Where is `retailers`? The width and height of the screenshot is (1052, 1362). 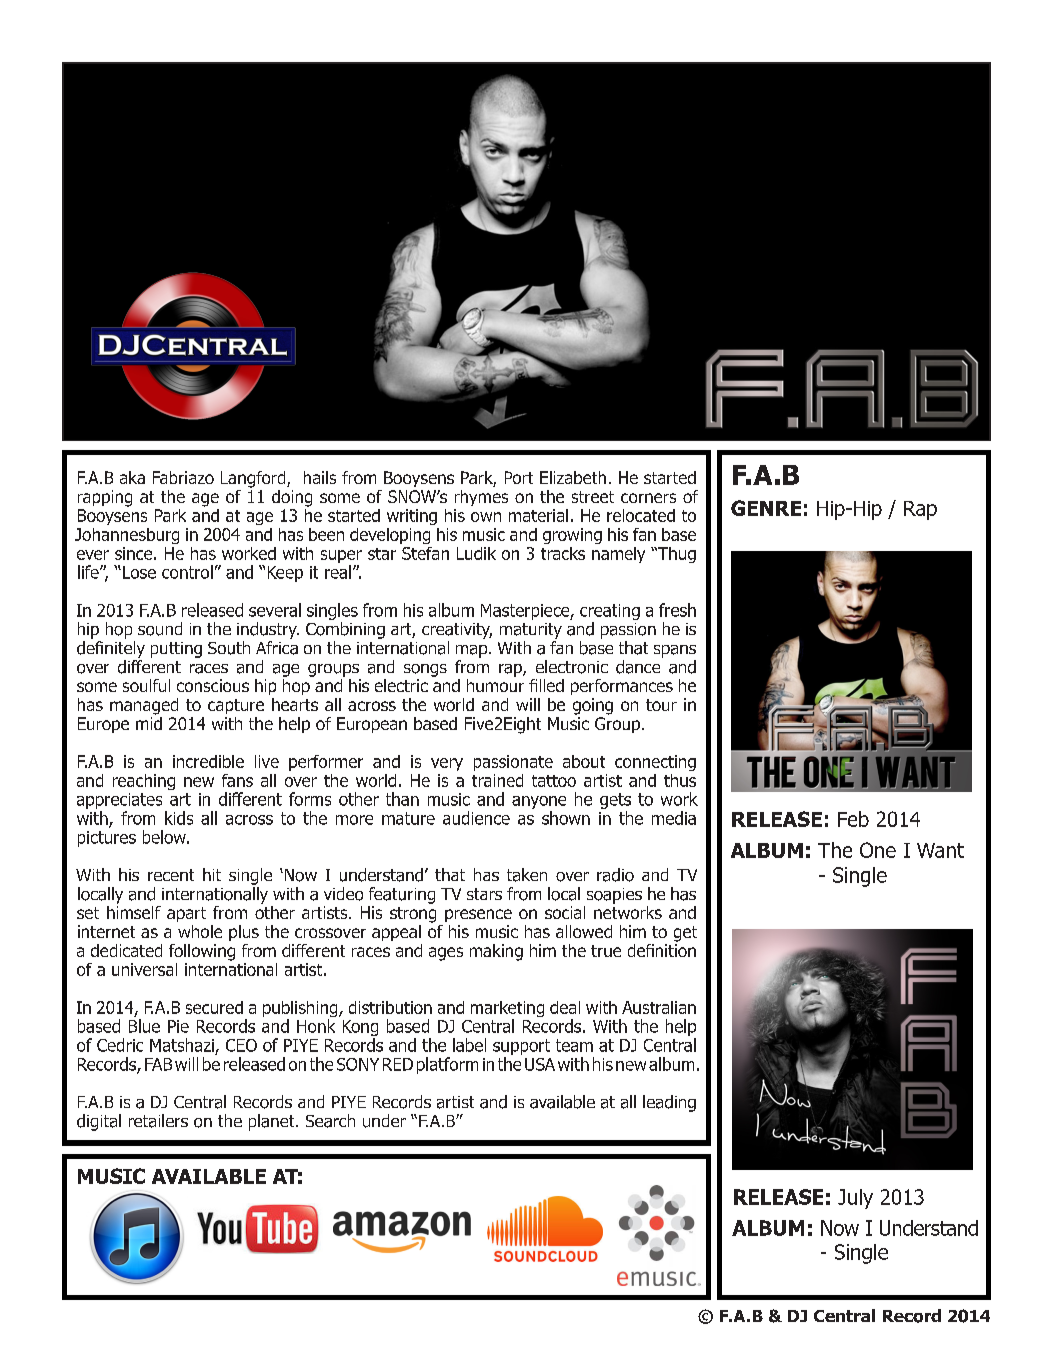
retailers is located at coordinates (158, 1121).
